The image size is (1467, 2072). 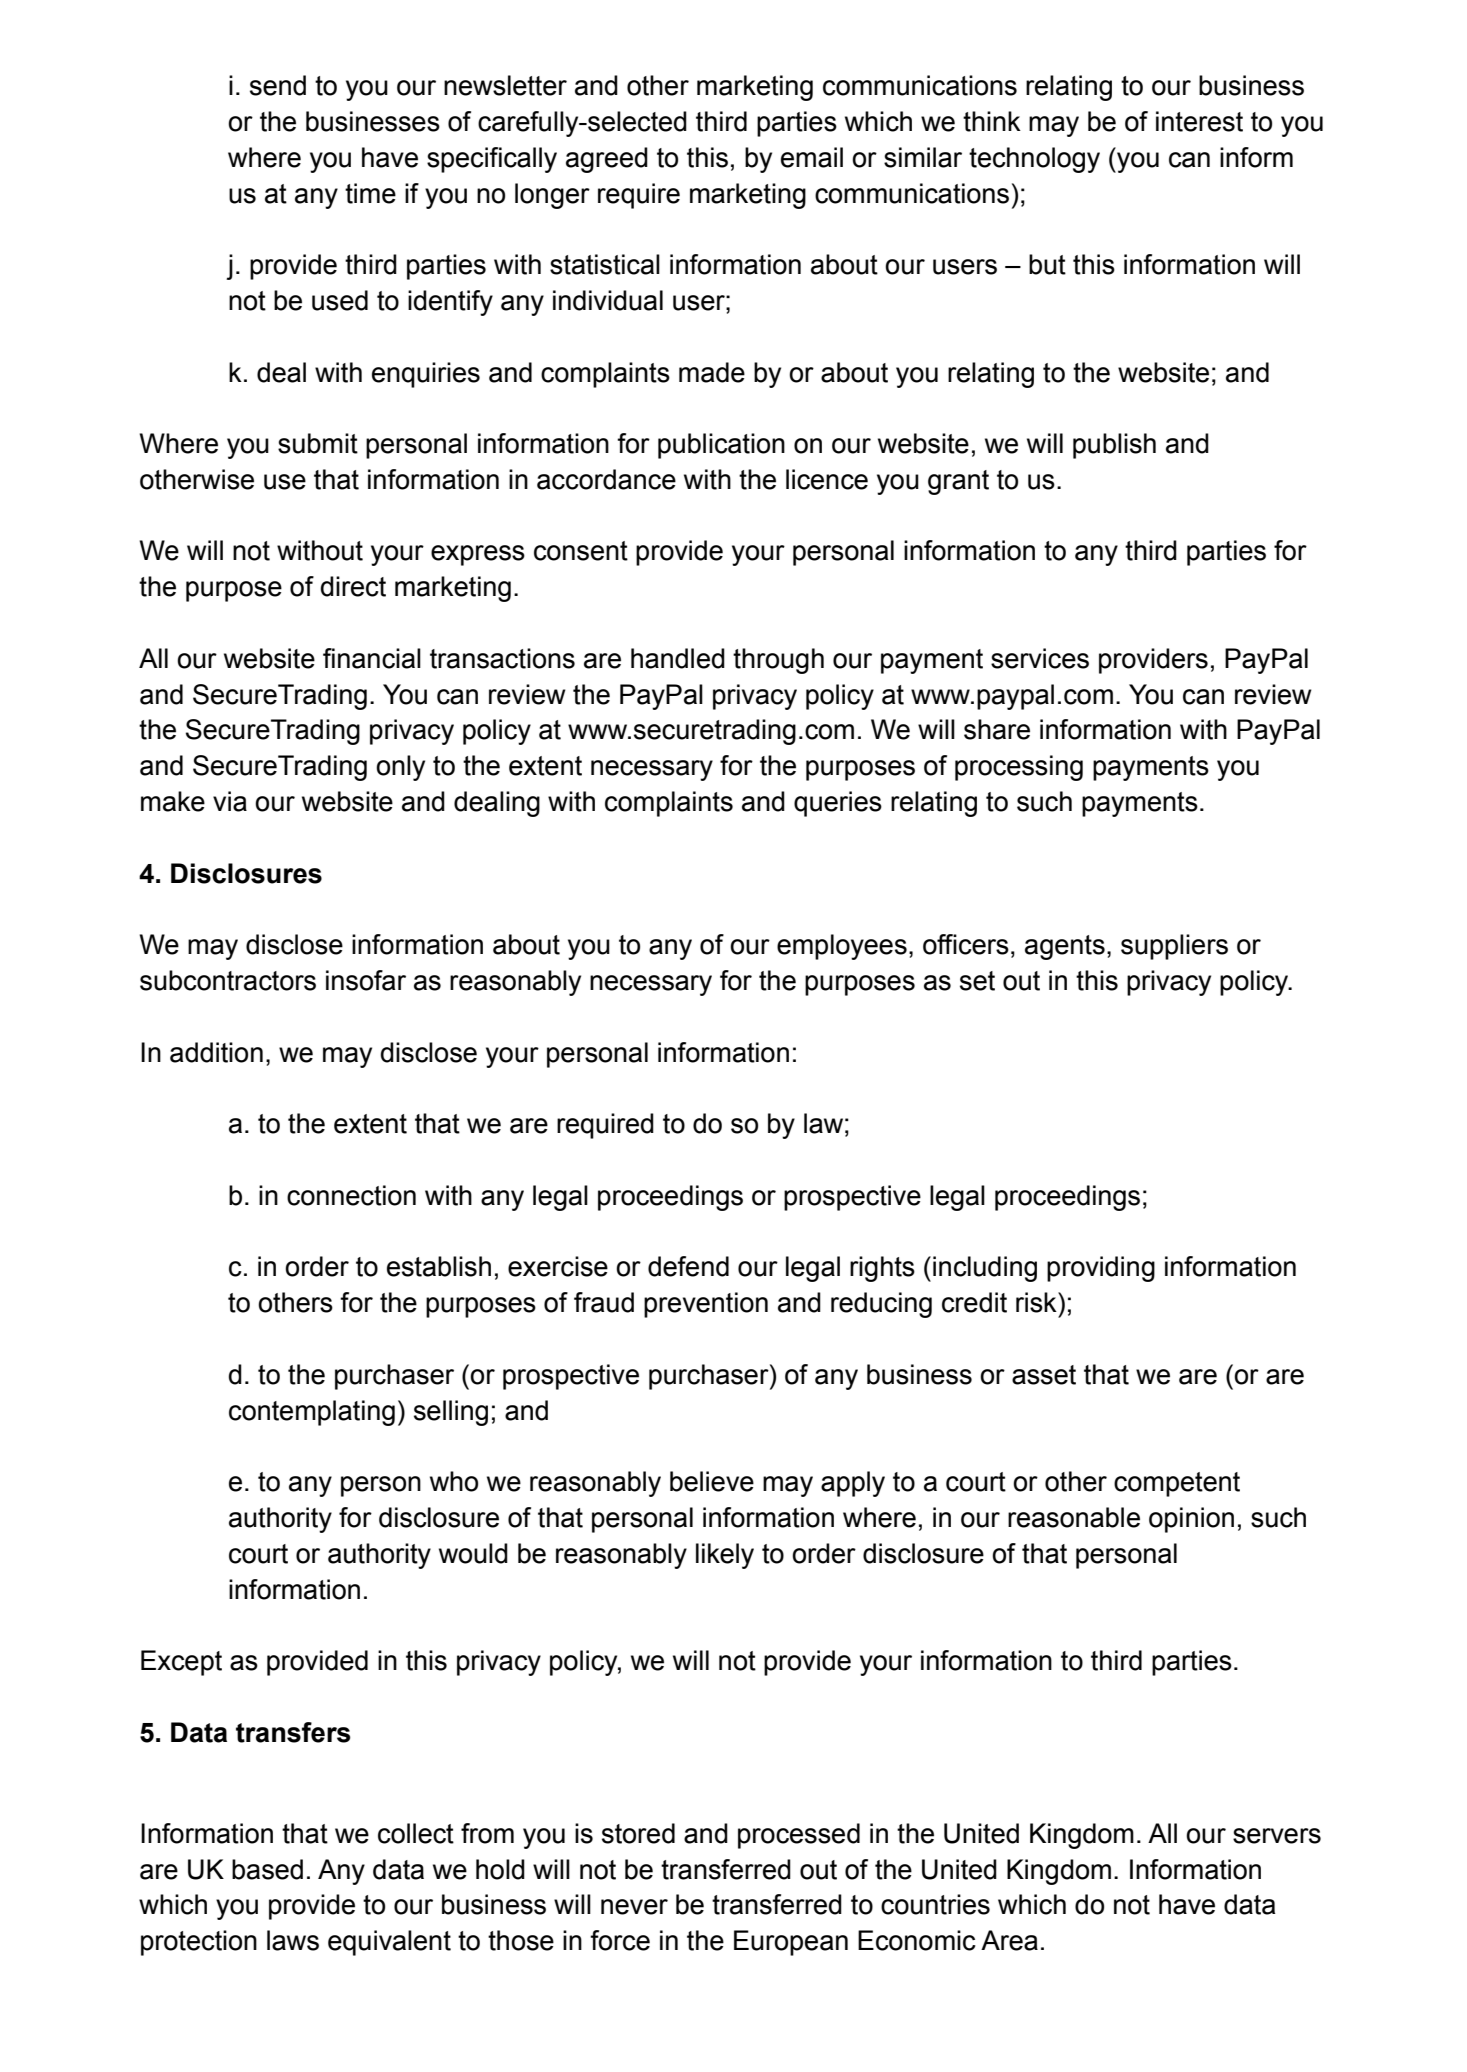 I want to click on never, so click(x=634, y=1907).
